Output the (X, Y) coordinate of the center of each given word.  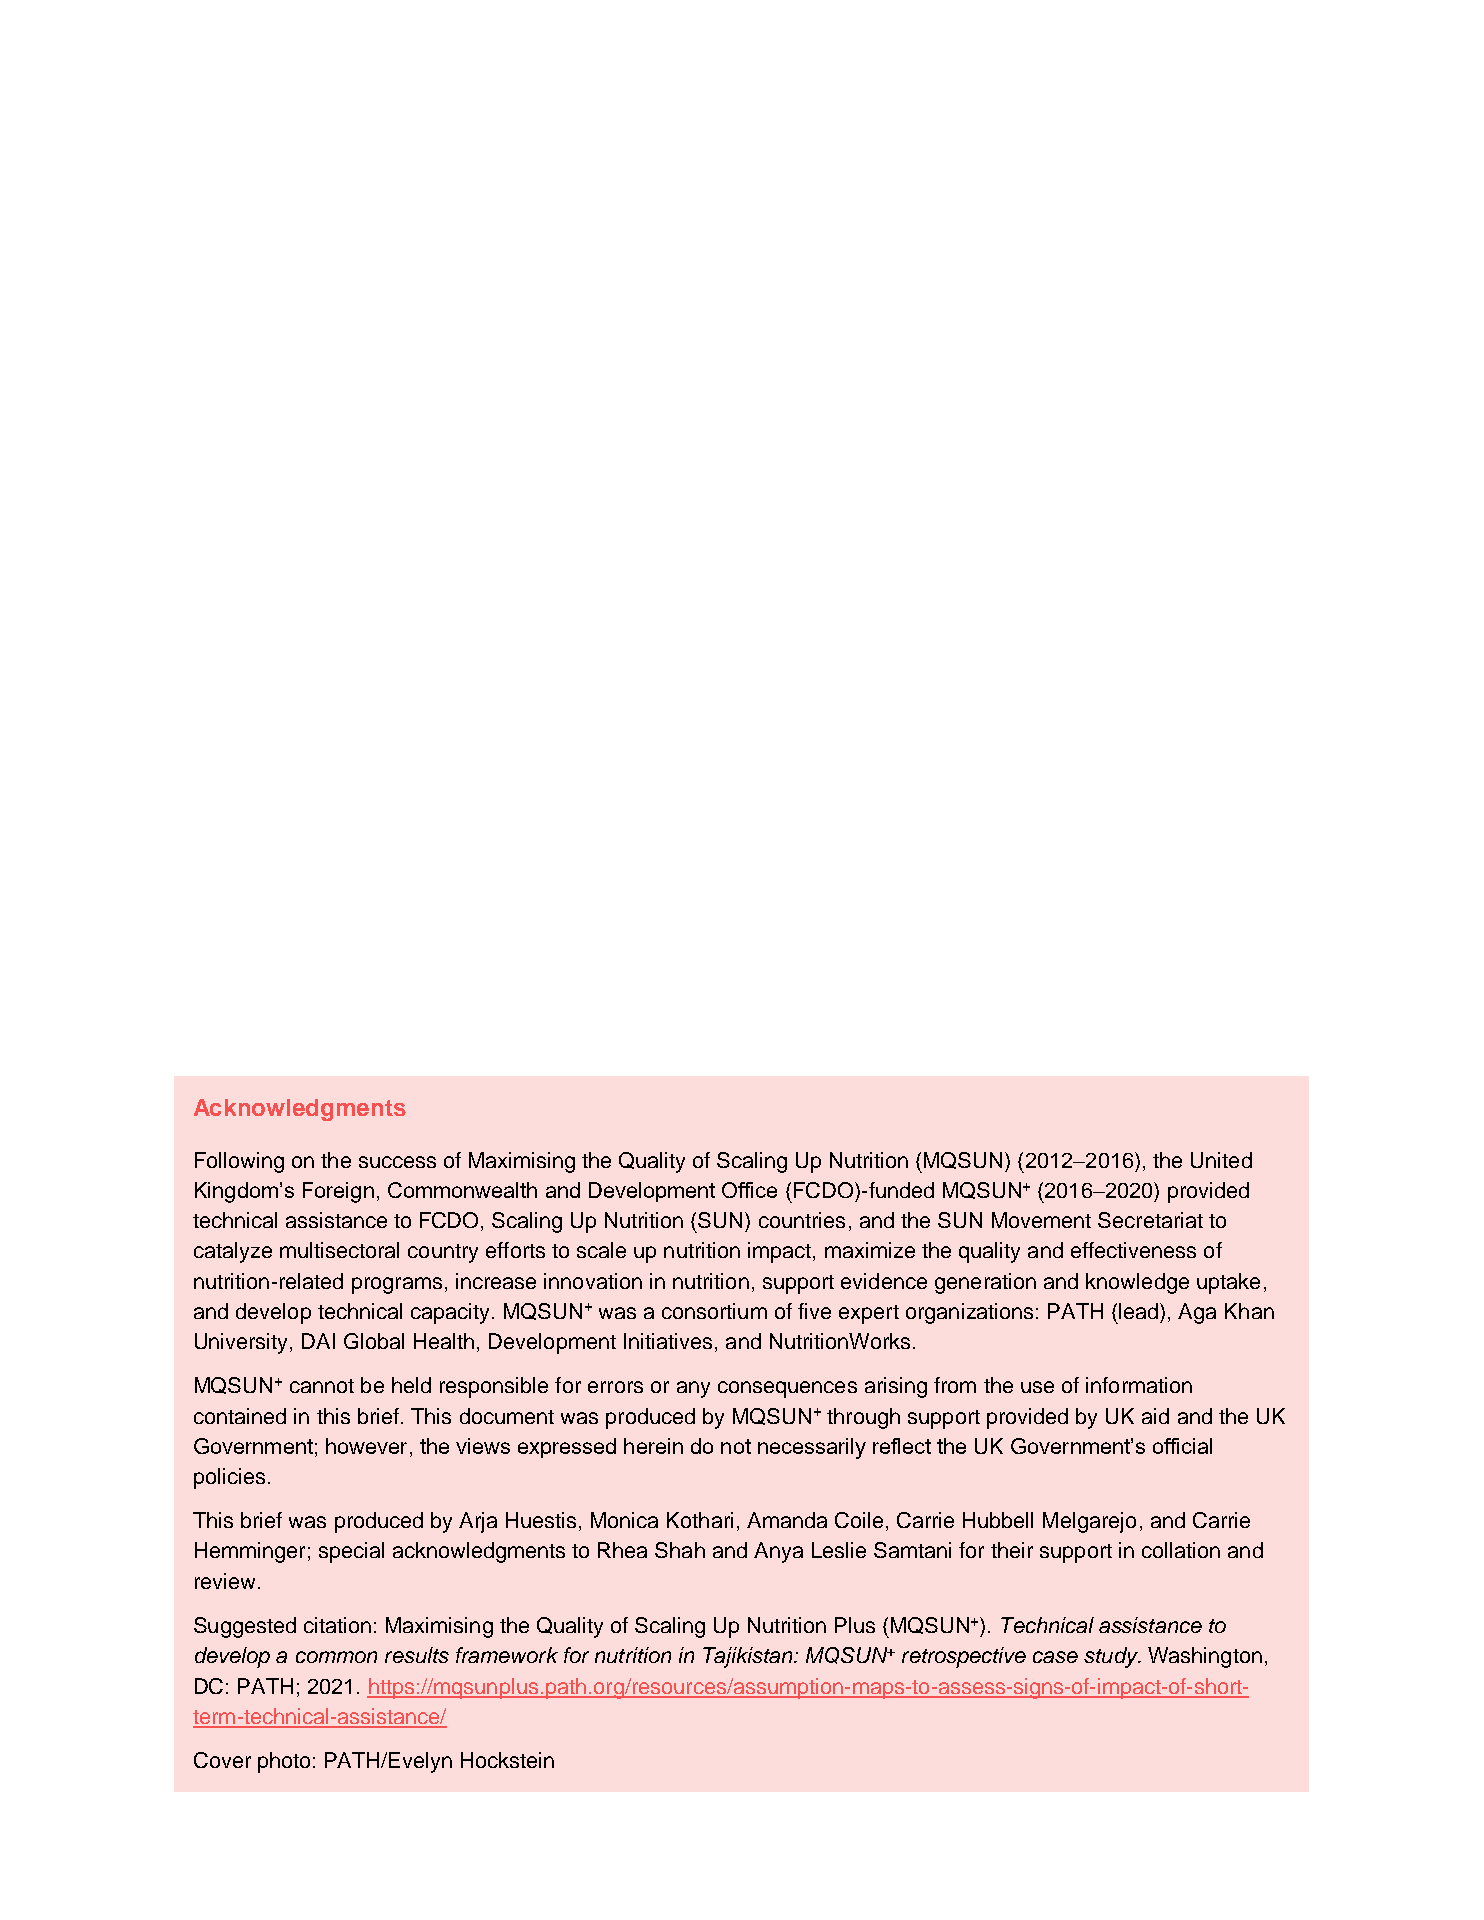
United (1221, 1160)
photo (284, 1762)
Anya (778, 1552)
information (1139, 1385)
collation (1181, 1550)
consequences (787, 1389)
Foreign (338, 1192)
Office (749, 1190)
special (351, 1552)
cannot (322, 1386)
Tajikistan (749, 1657)
